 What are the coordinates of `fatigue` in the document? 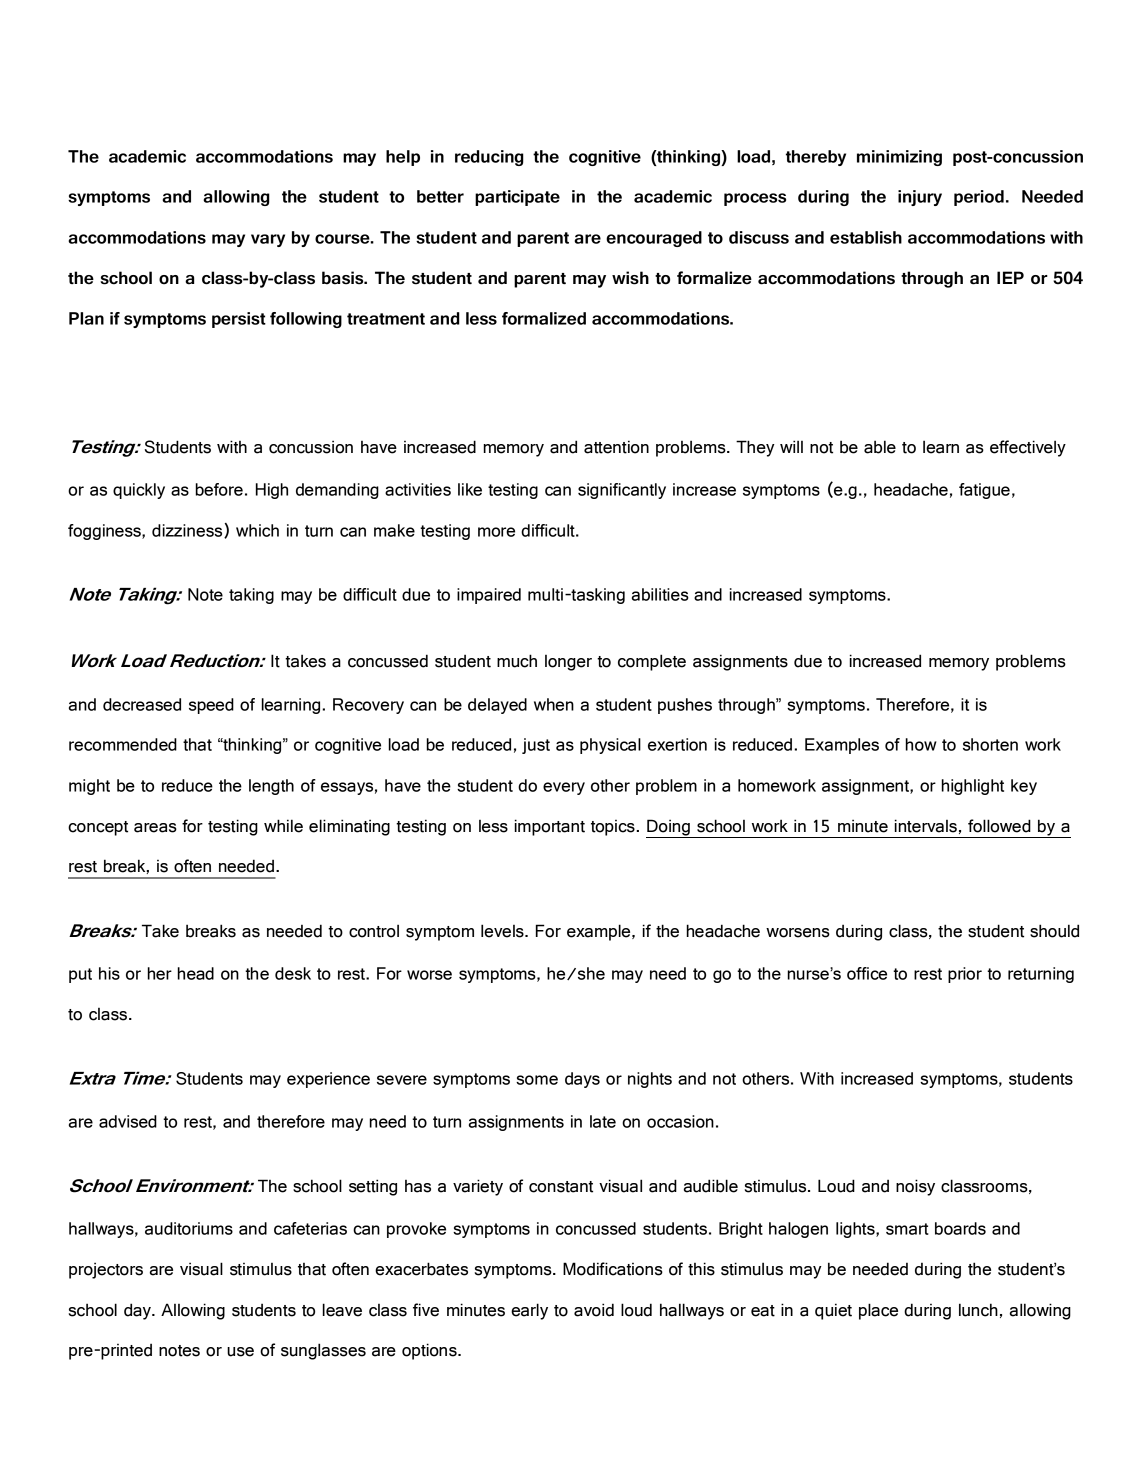 It's located at (984, 491).
